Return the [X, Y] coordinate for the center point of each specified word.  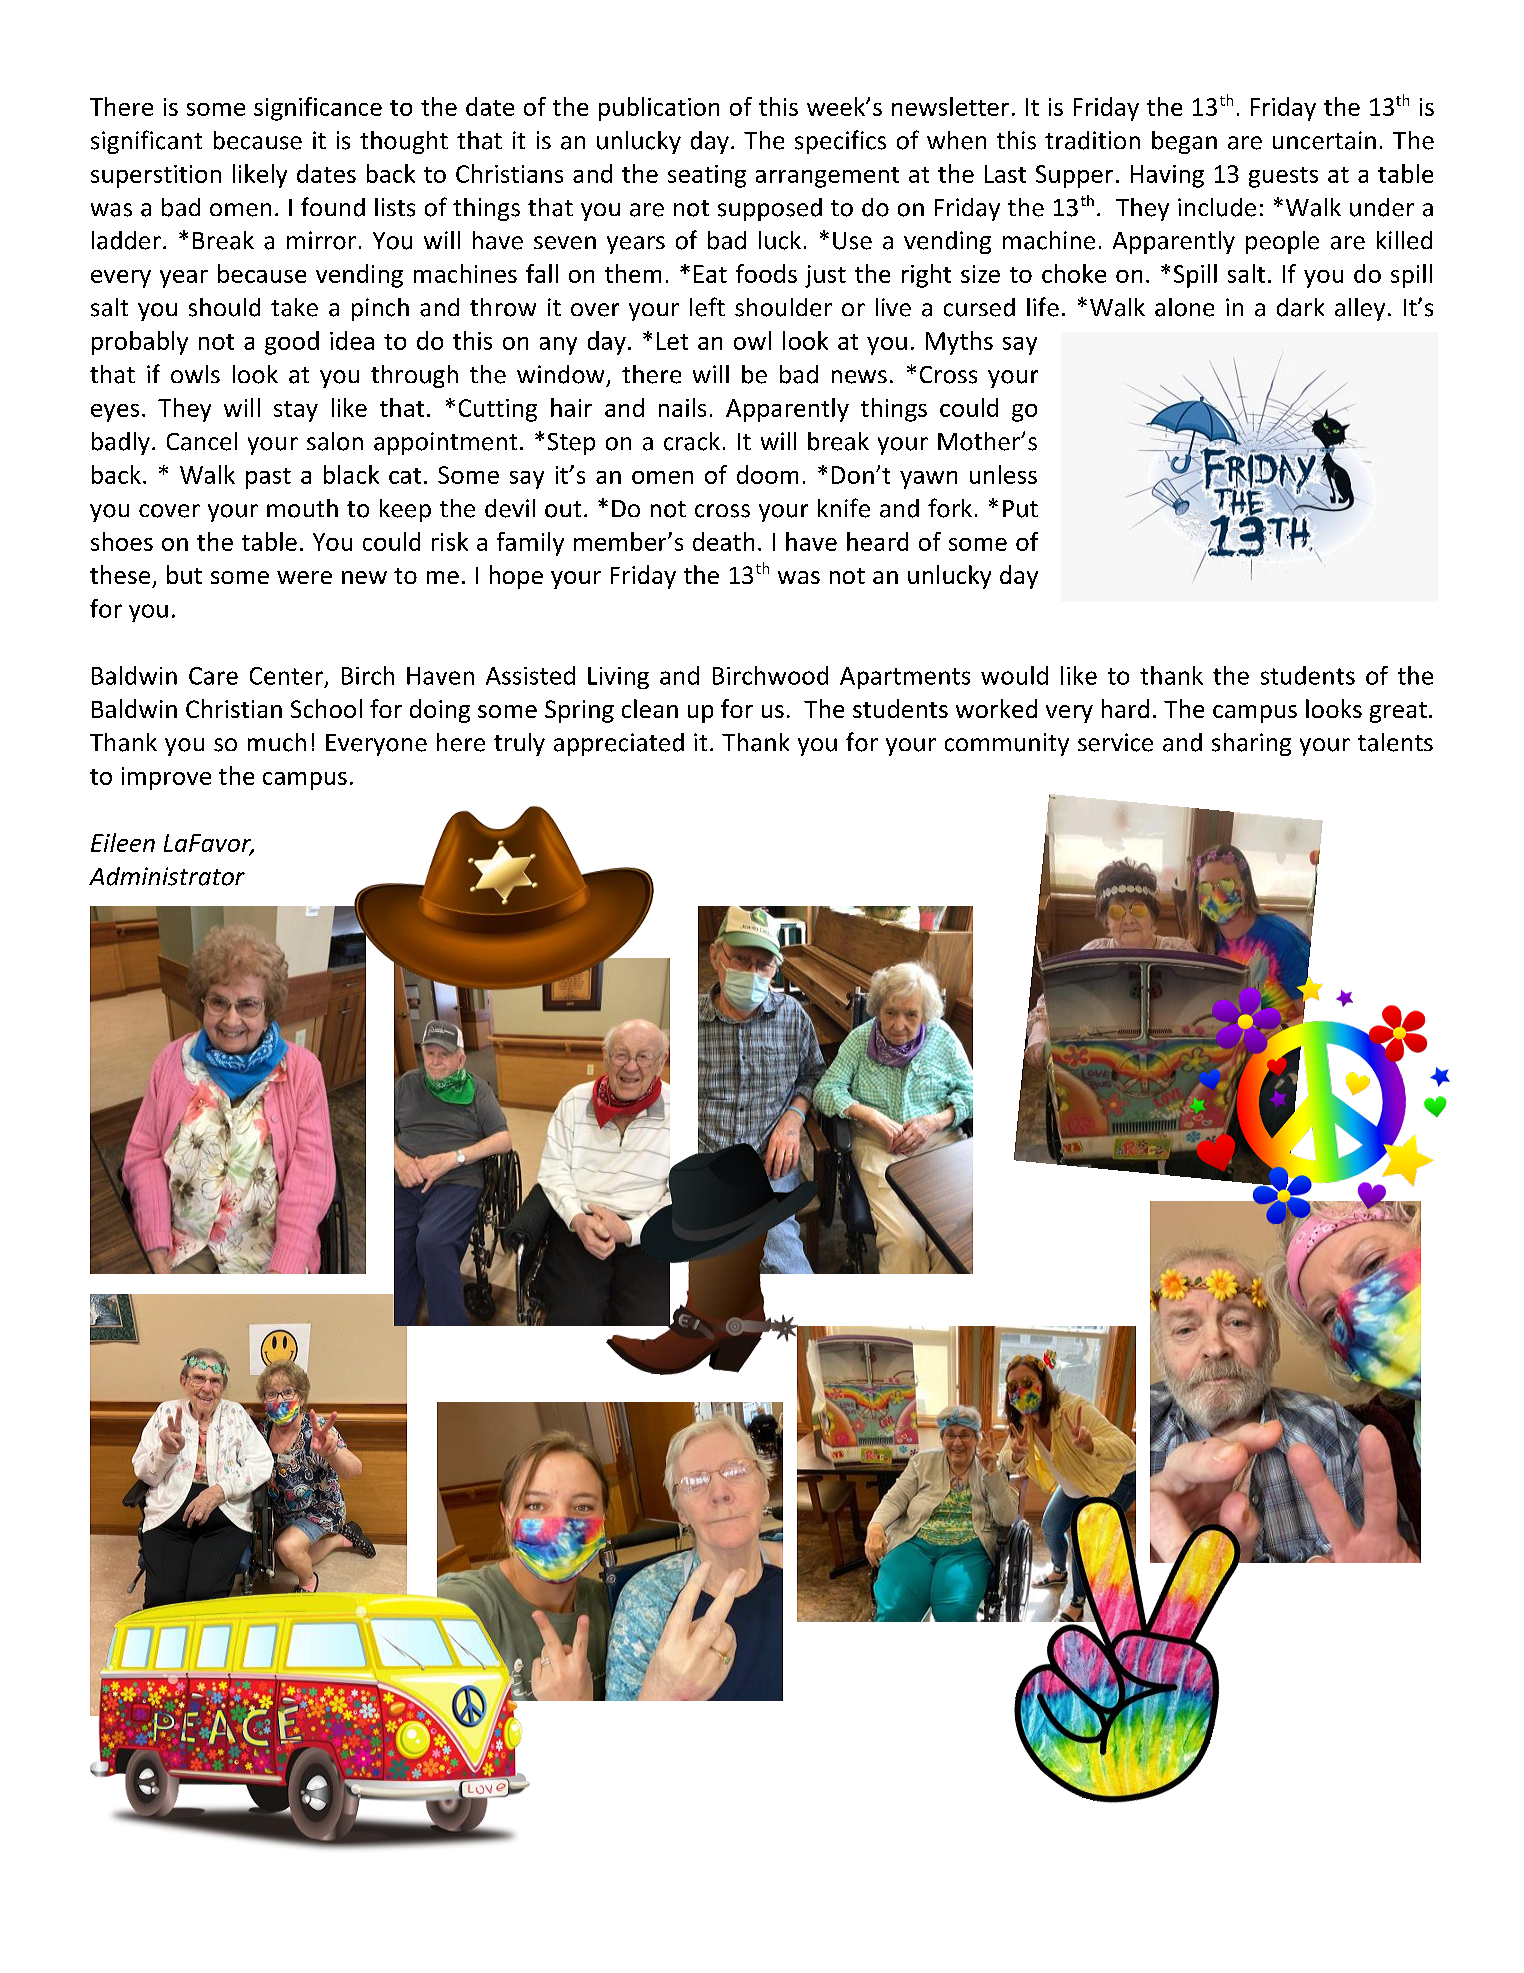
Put [1020, 509]
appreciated [619, 744]
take [294, 307]
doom [767, 474]
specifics [840, 142]
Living [618, 678]
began [1184, 142]
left [707, 307]
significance [318, 109]
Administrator [167, 876]
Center [286, 676]
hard [1125, 708]
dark [1300, 307]
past [268, 478]
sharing [1251, 744]
